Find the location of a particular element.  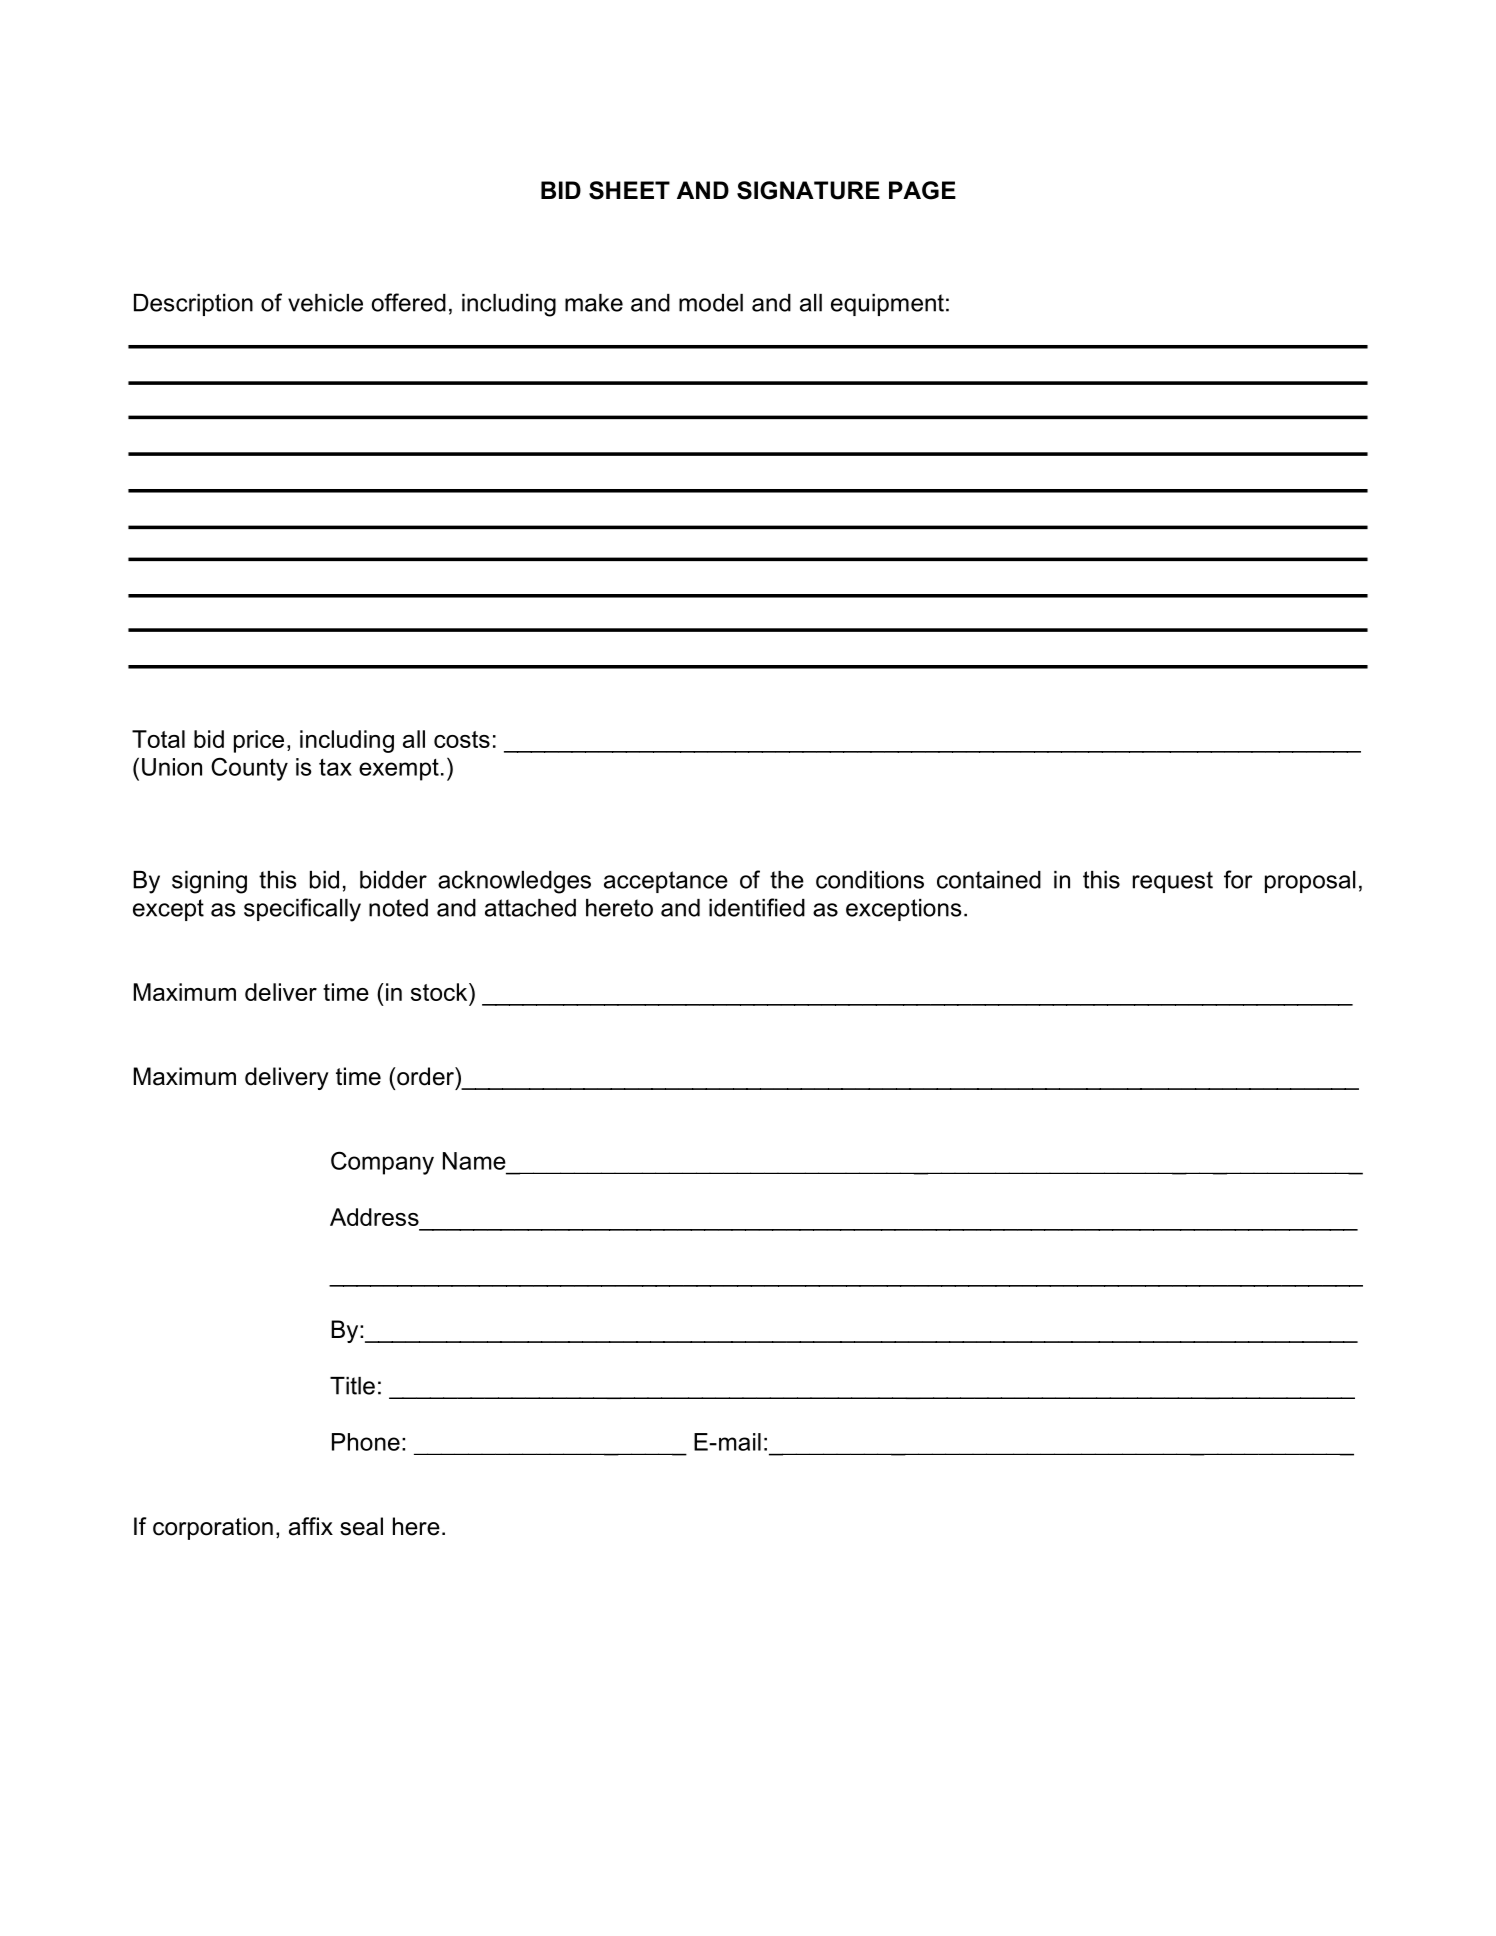

specifically is located at coordinates (302, 910).
